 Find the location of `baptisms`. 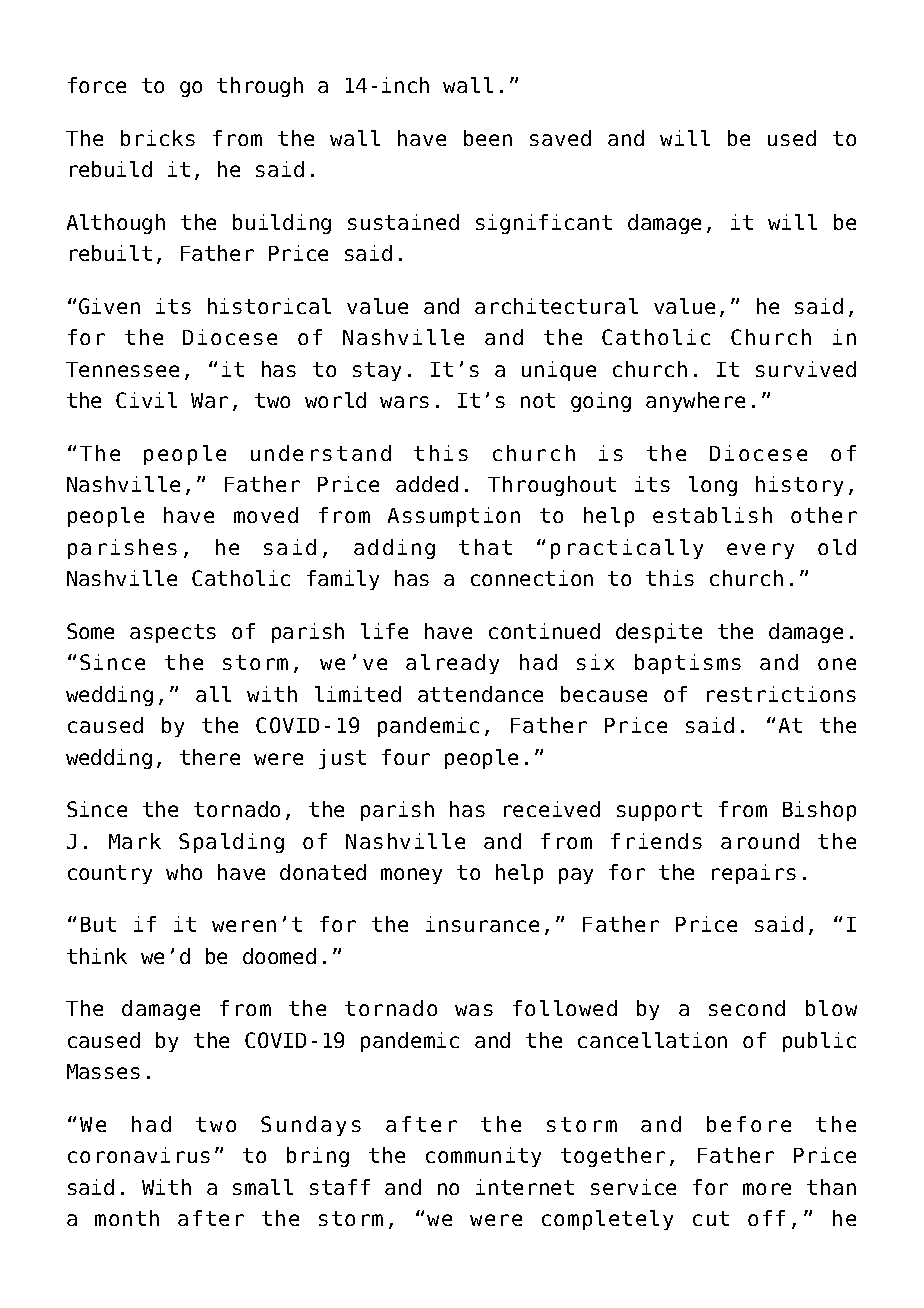

baptisms is located at coordinates (688, 664).
